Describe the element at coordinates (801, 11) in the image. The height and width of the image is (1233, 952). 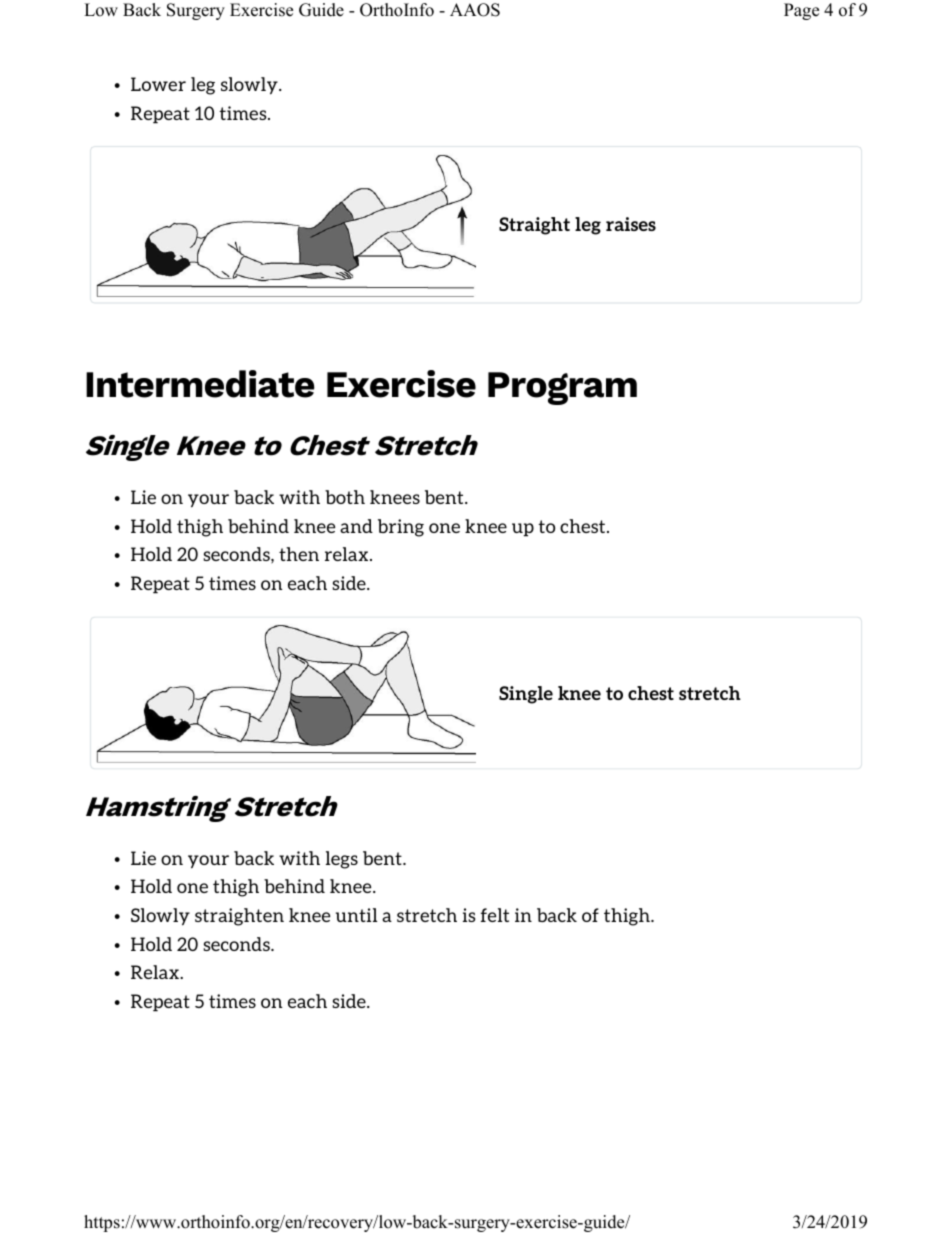
I see `Page` at that location.
